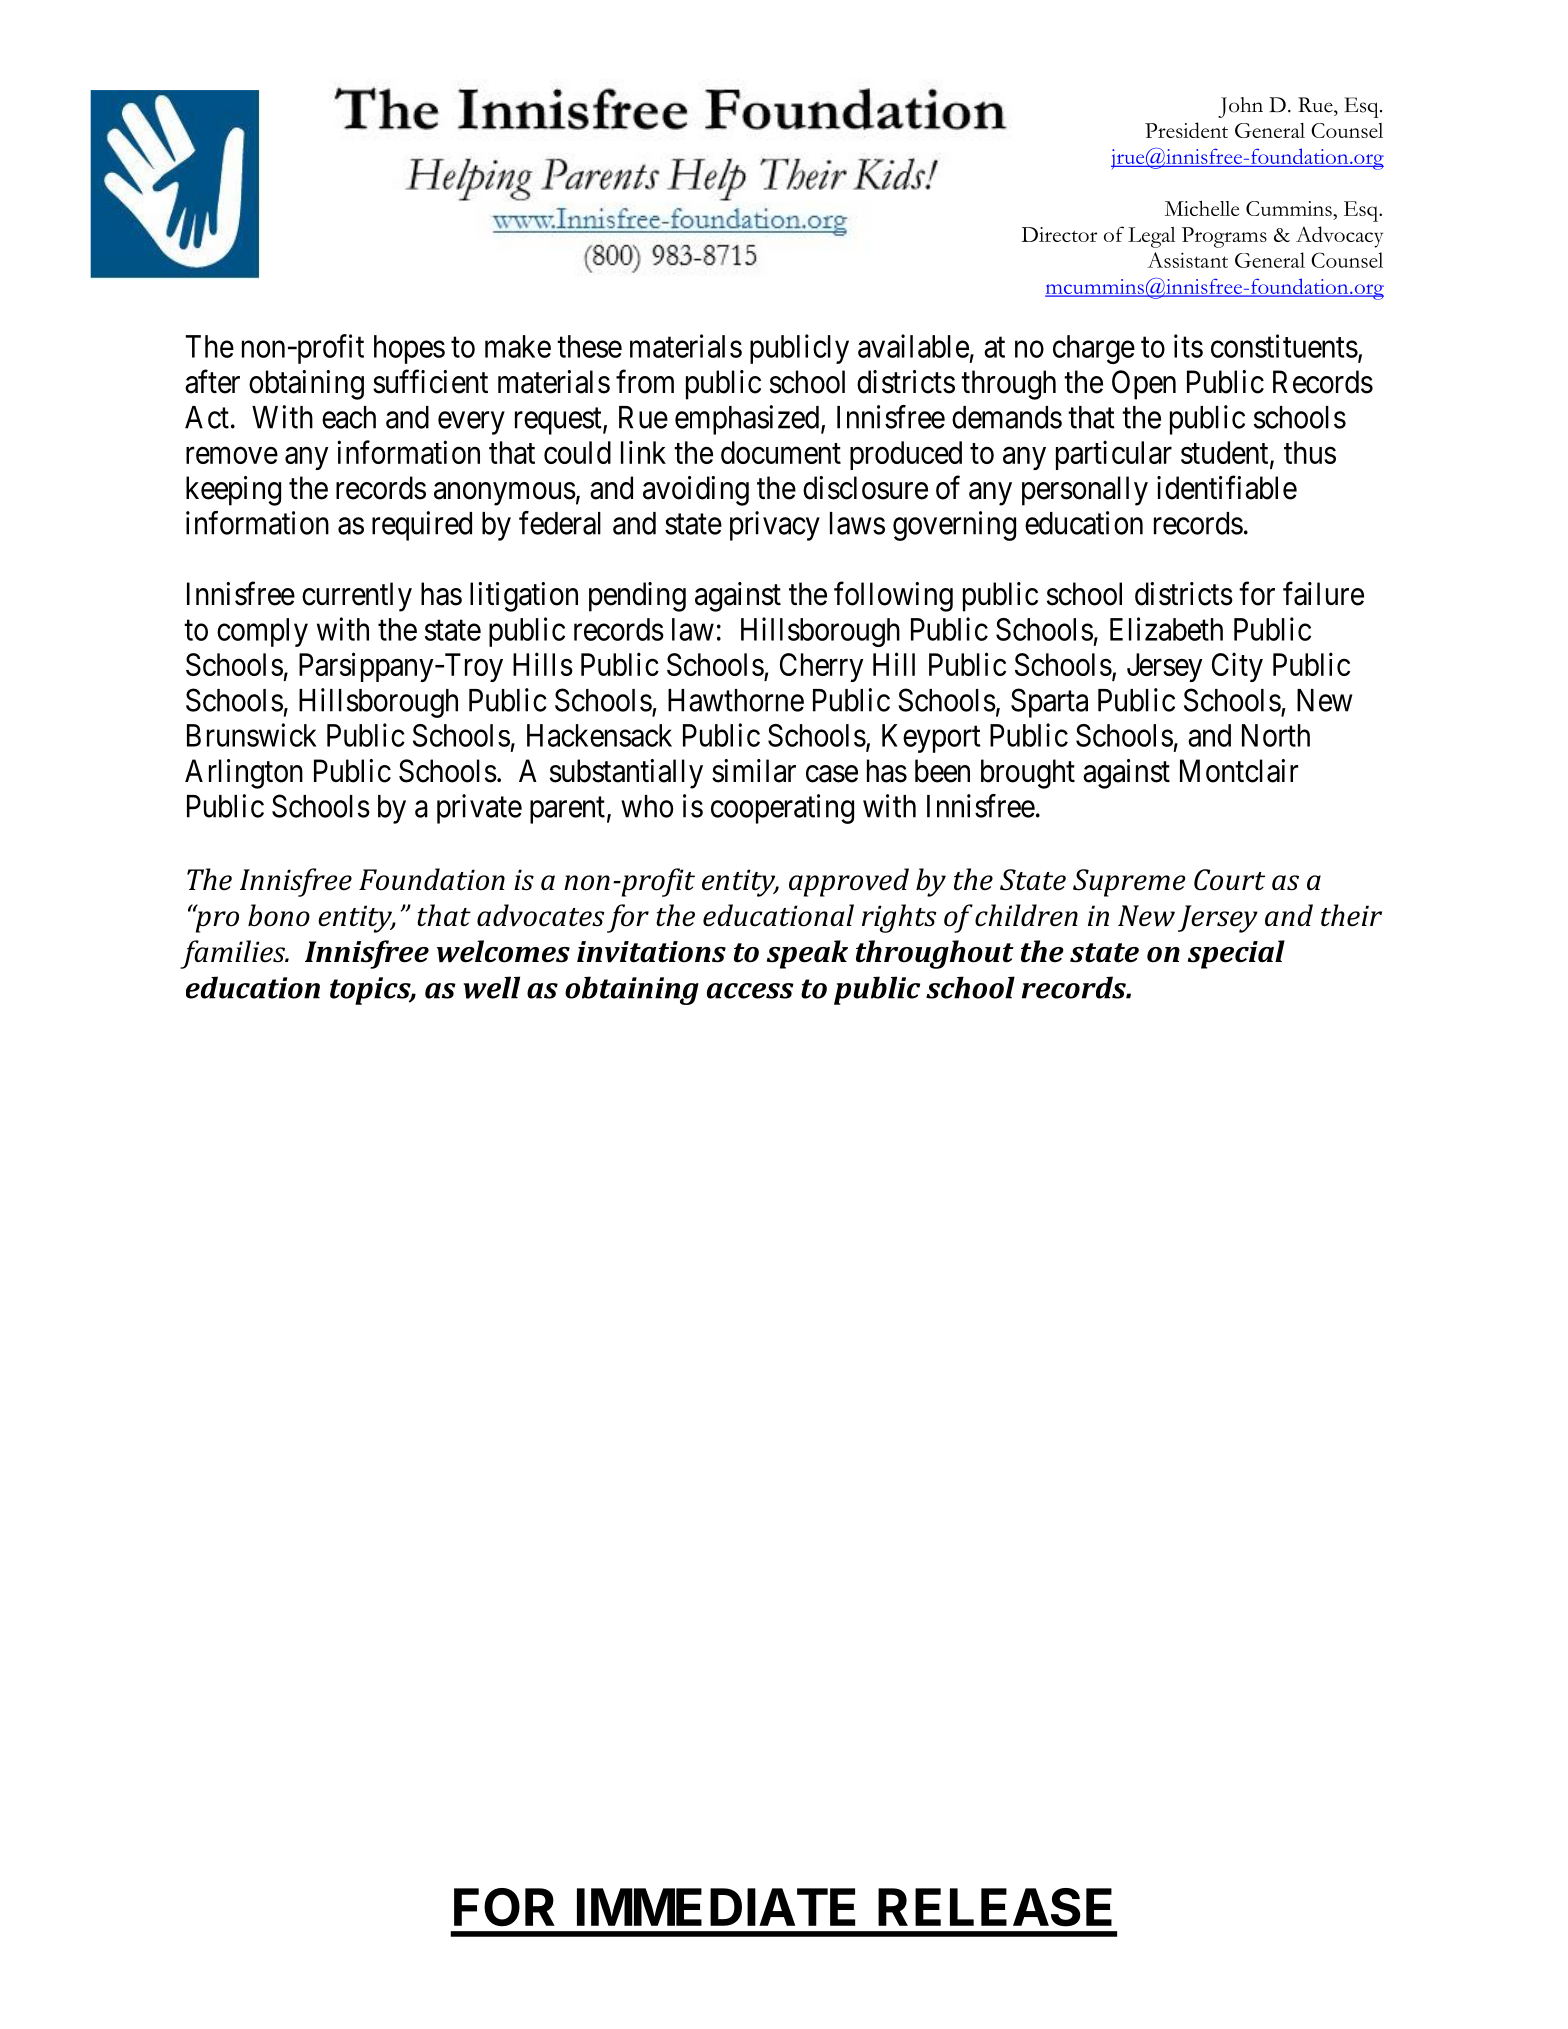 This screenshot has width=1568, height=2029. Describe the element at coordinates (1166, 629) in the screenshot. I see `Elizabeth` at that location.
